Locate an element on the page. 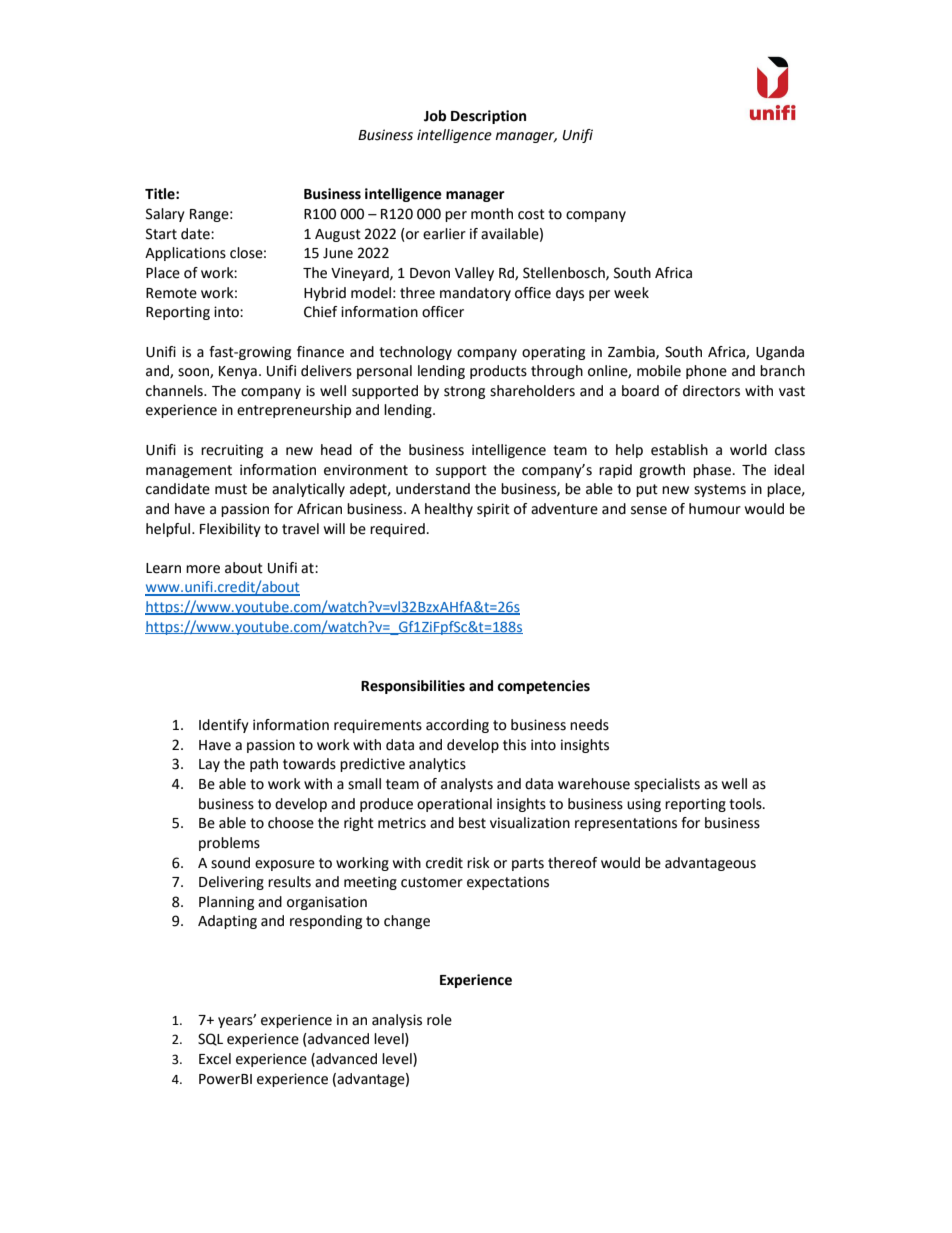 This page has width=952, height=1233. more is located at coordinates (203, 569).
